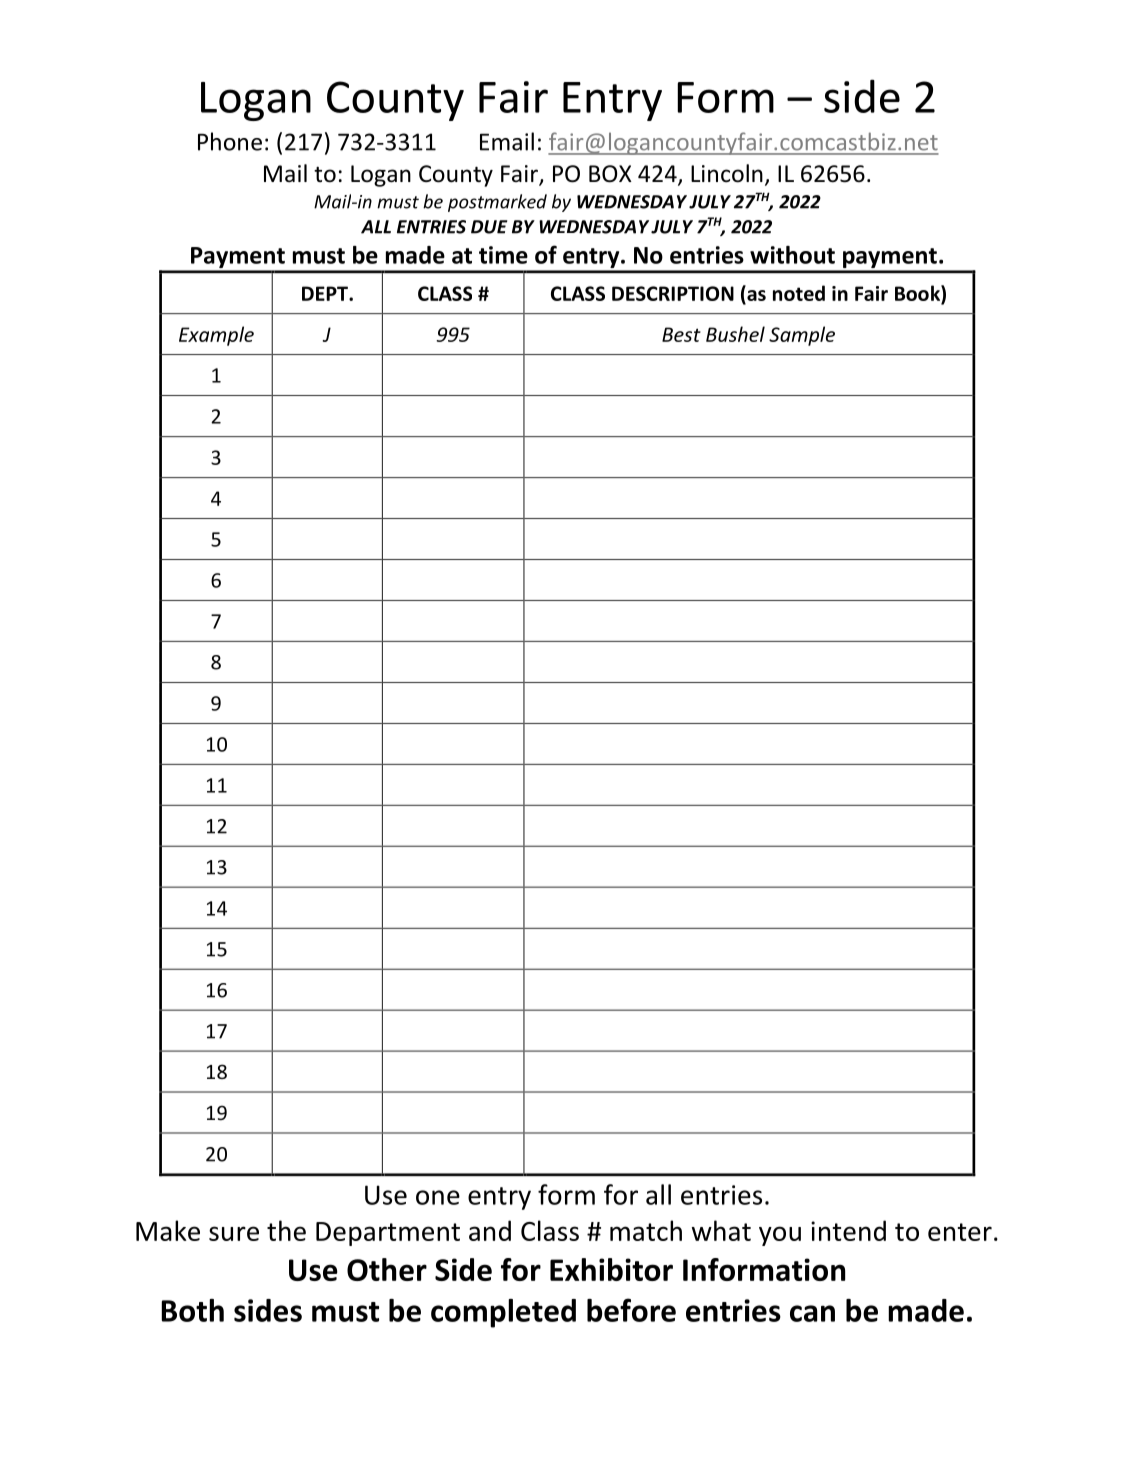  Describe the element at coordinates (610, 174) in the screenshot. I see `BOX` at that location.
